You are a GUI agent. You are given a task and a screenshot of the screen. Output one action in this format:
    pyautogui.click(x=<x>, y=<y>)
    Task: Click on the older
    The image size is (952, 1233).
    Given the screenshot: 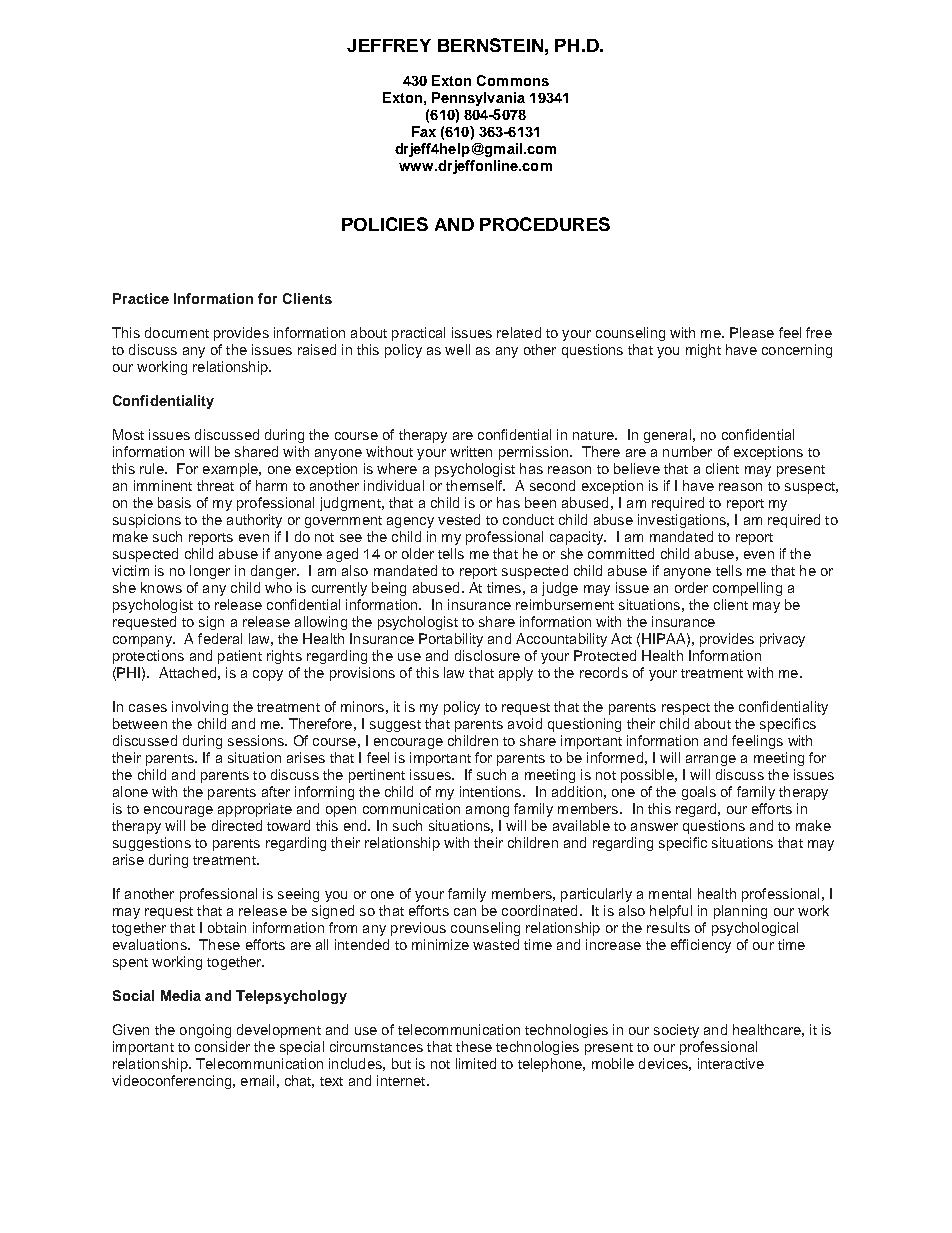 What is the action you would take?
    pyautogui.click(x=418, y=553)
